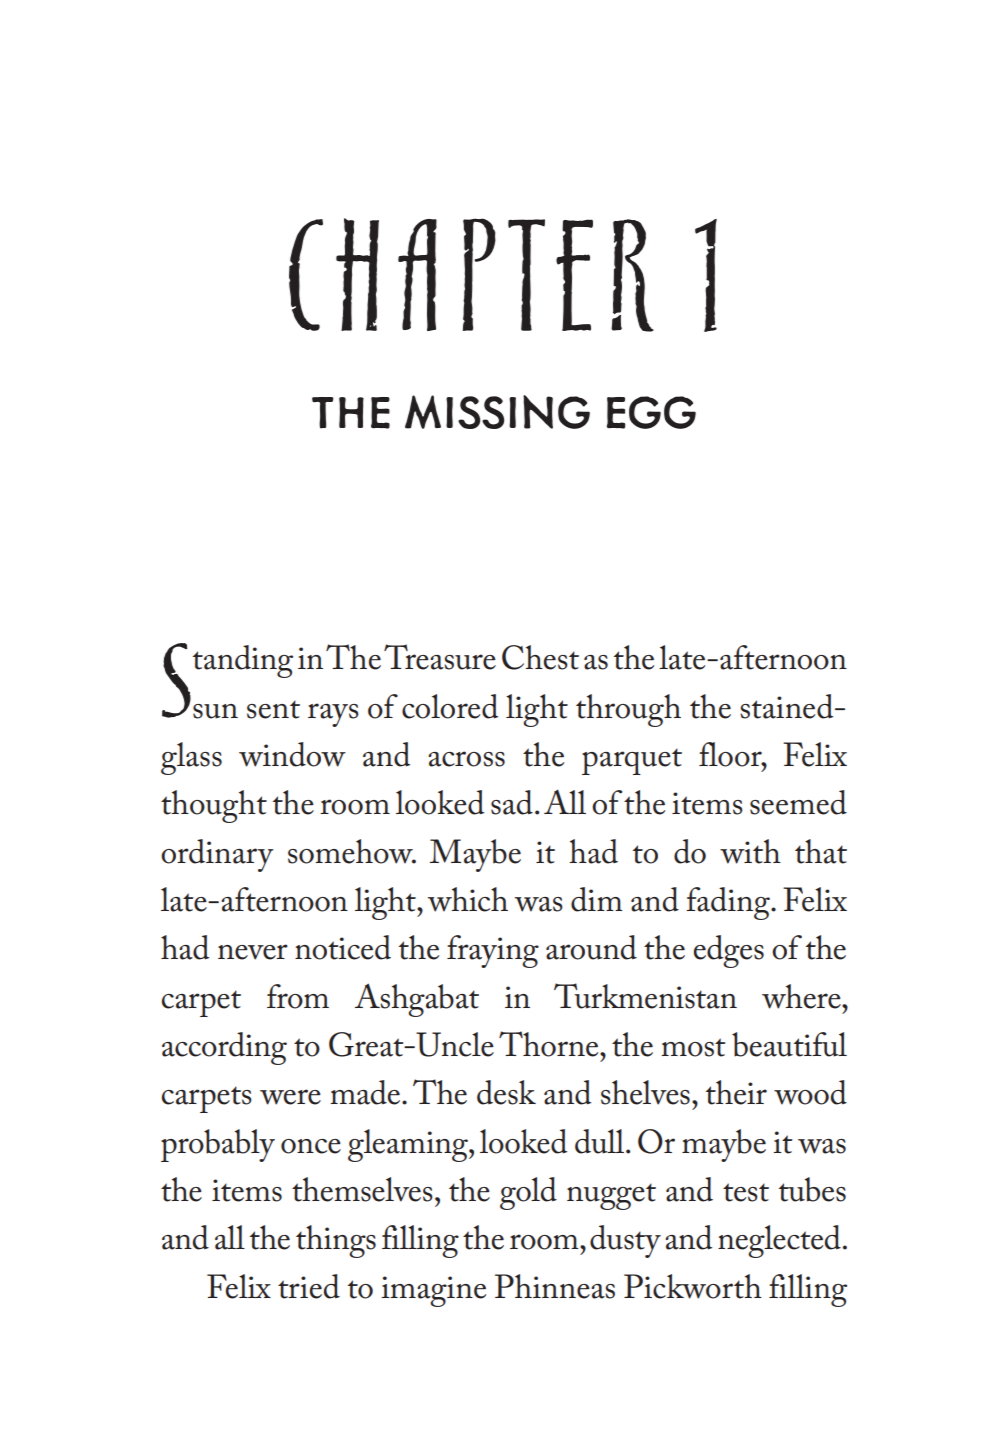 The height and width of the screenshot is (1442, 983). What do you see at coordinates (550, 1044) in the screenshot?
I see `Thorne` at bounding box center [550, 1044].
